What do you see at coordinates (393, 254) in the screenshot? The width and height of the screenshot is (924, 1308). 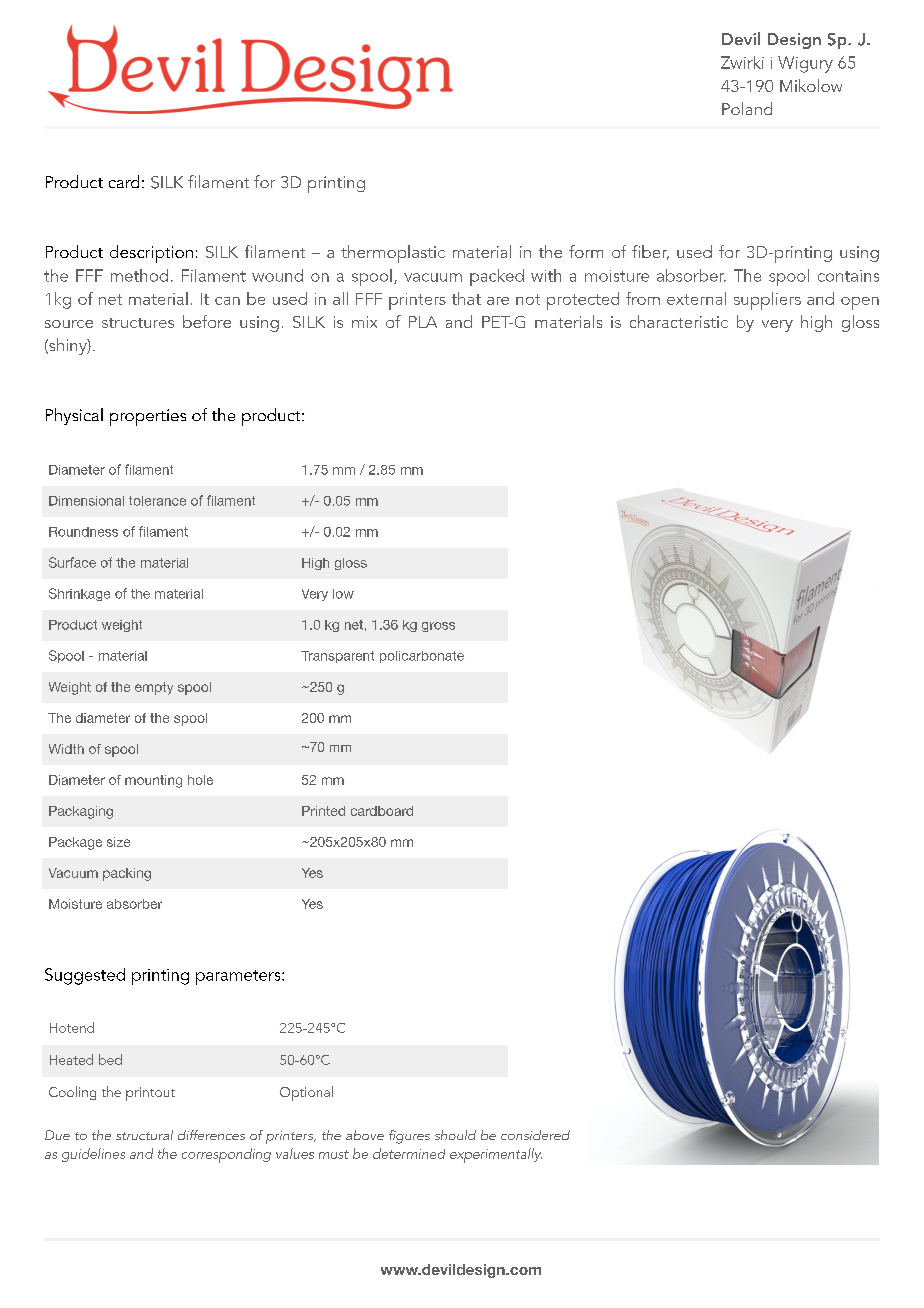 I see `thermoplastic` at bounding box center [393, 254].
